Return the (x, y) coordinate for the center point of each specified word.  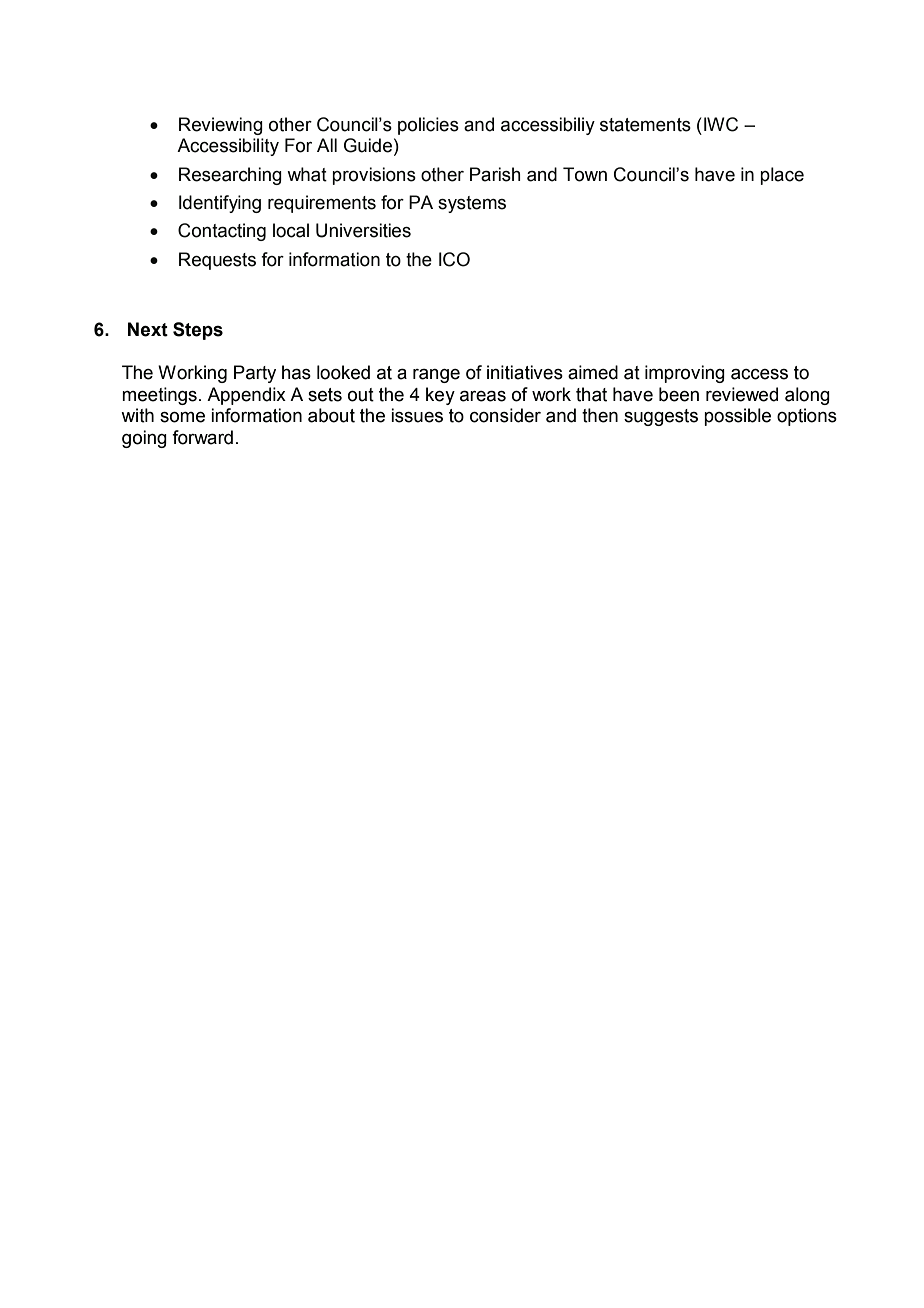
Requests (217, 261)
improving (685, 374)
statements (645, 125)
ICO (454, 259)
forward (202, 437)
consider (505, 415)
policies (428, 126)
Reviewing (221, 126)
